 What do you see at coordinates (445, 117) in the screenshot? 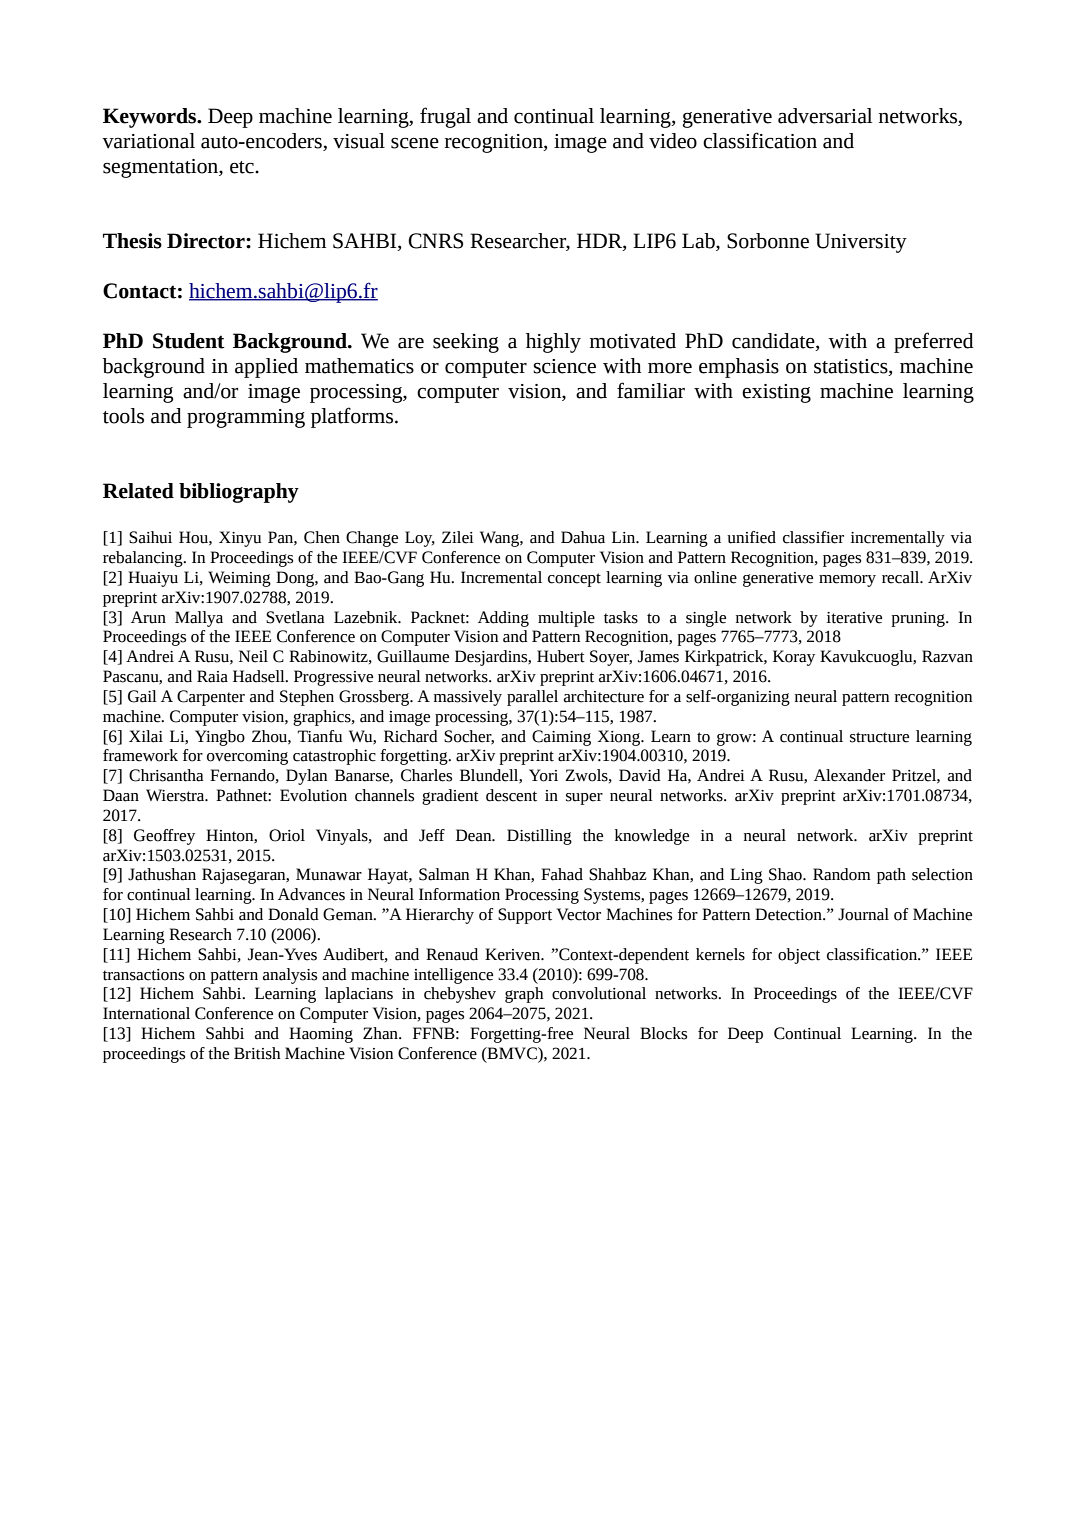
I see `frugal` at bounding box center [445, 117].
